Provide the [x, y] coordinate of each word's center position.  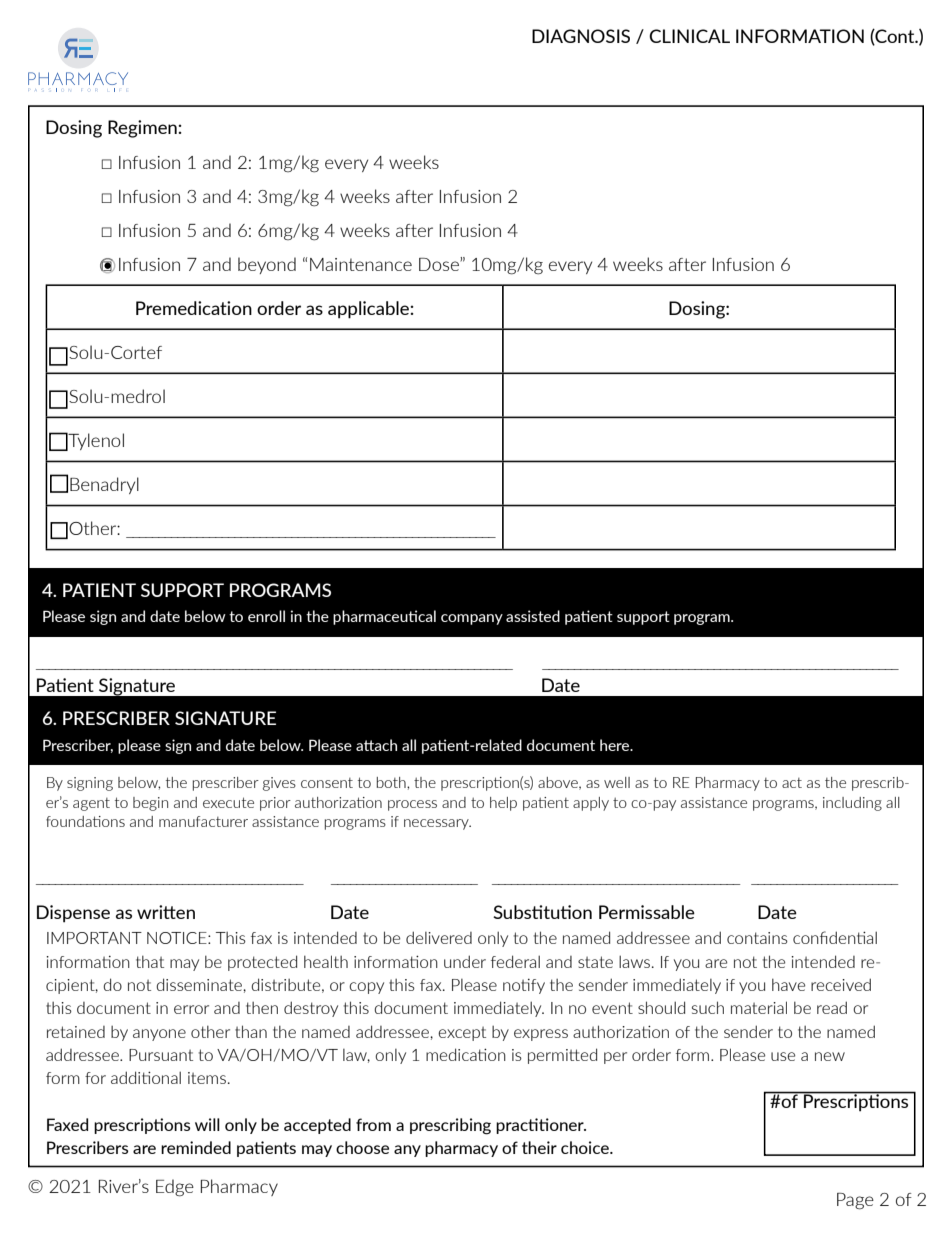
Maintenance [361, 264]
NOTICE [178, 938]
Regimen [143, 129]
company [472, 619]
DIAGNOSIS [581, 36]
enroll [266, 616]
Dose [440, 264]
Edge [175, 1188]
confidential [835, 937]
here [616, 745]
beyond [267, 265]
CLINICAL [689, 36]
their [539, 1147]
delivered [439, 937]
